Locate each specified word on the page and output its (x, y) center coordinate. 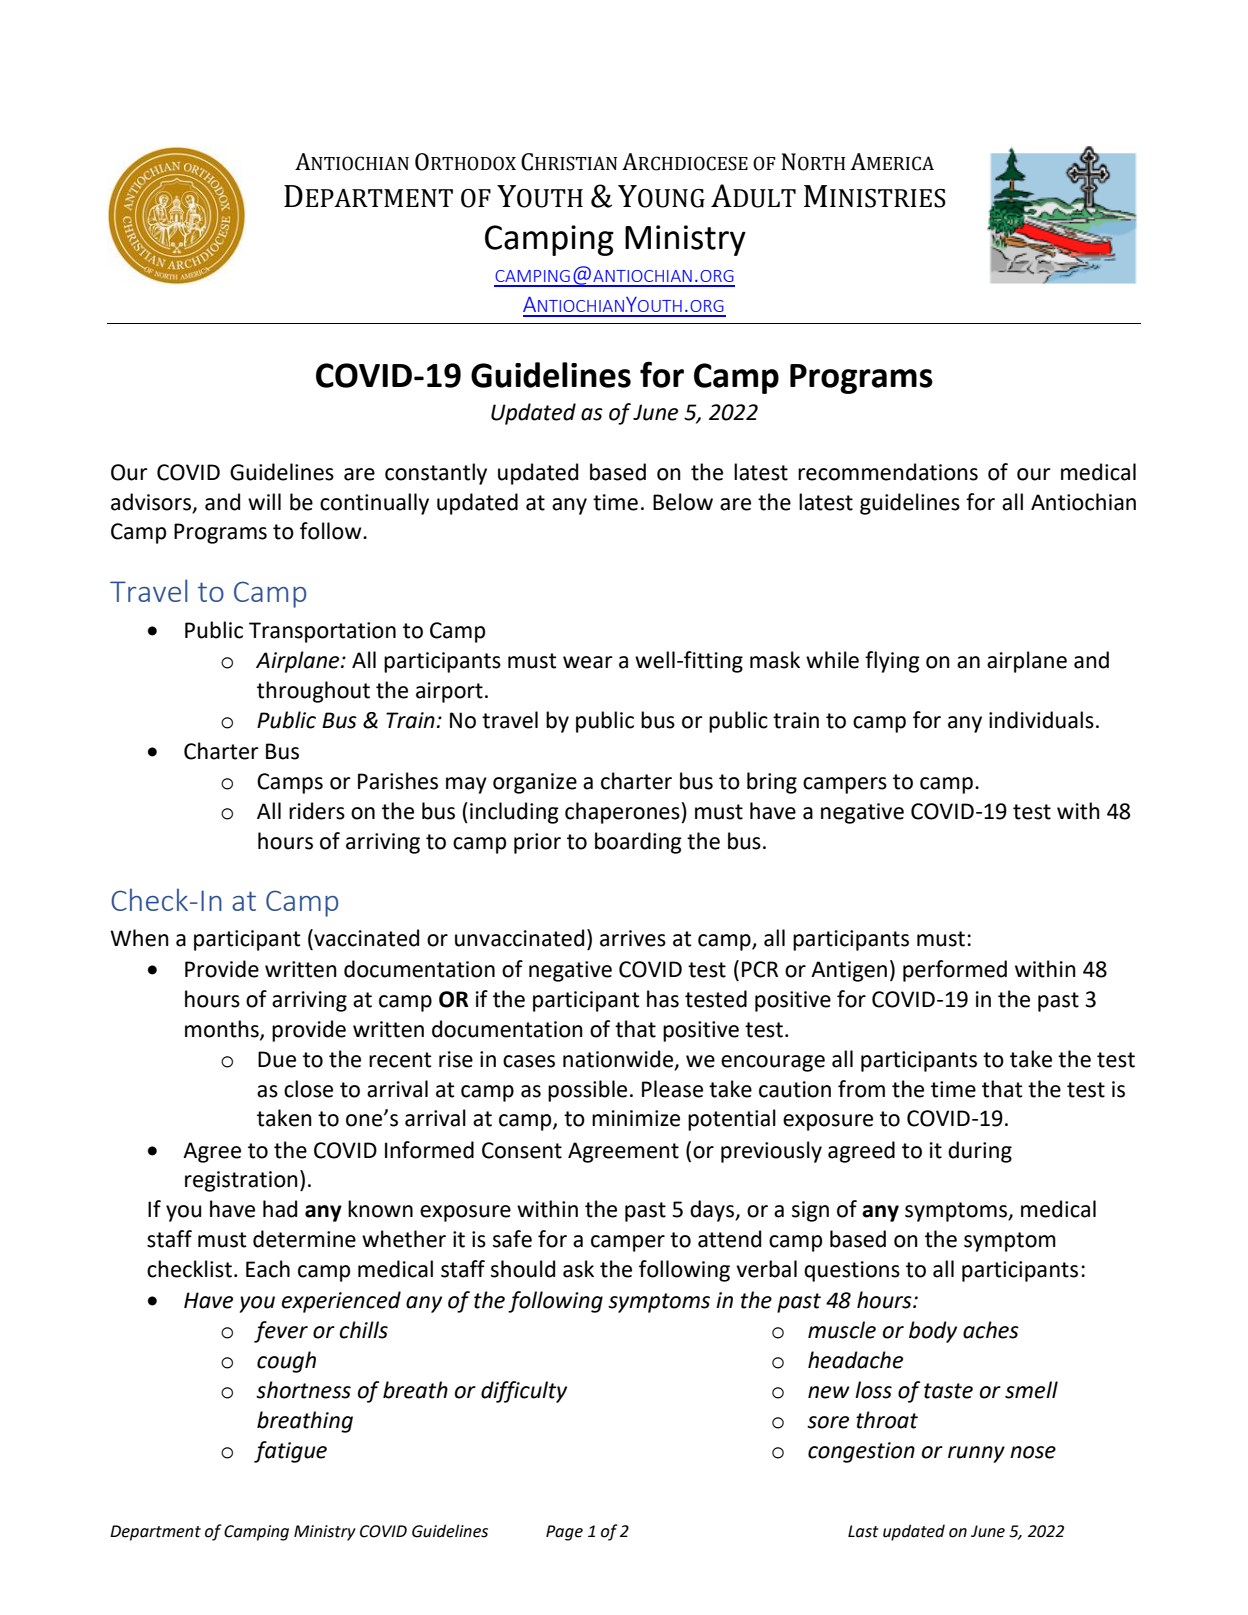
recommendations (888, 472)
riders (317, 811)
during (980, 1152)
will (264, 501)
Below (683, 502)
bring (772, 783)
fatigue (290, 1452)
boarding (638, 843)
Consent (522, 1150)
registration (241, 1181)
